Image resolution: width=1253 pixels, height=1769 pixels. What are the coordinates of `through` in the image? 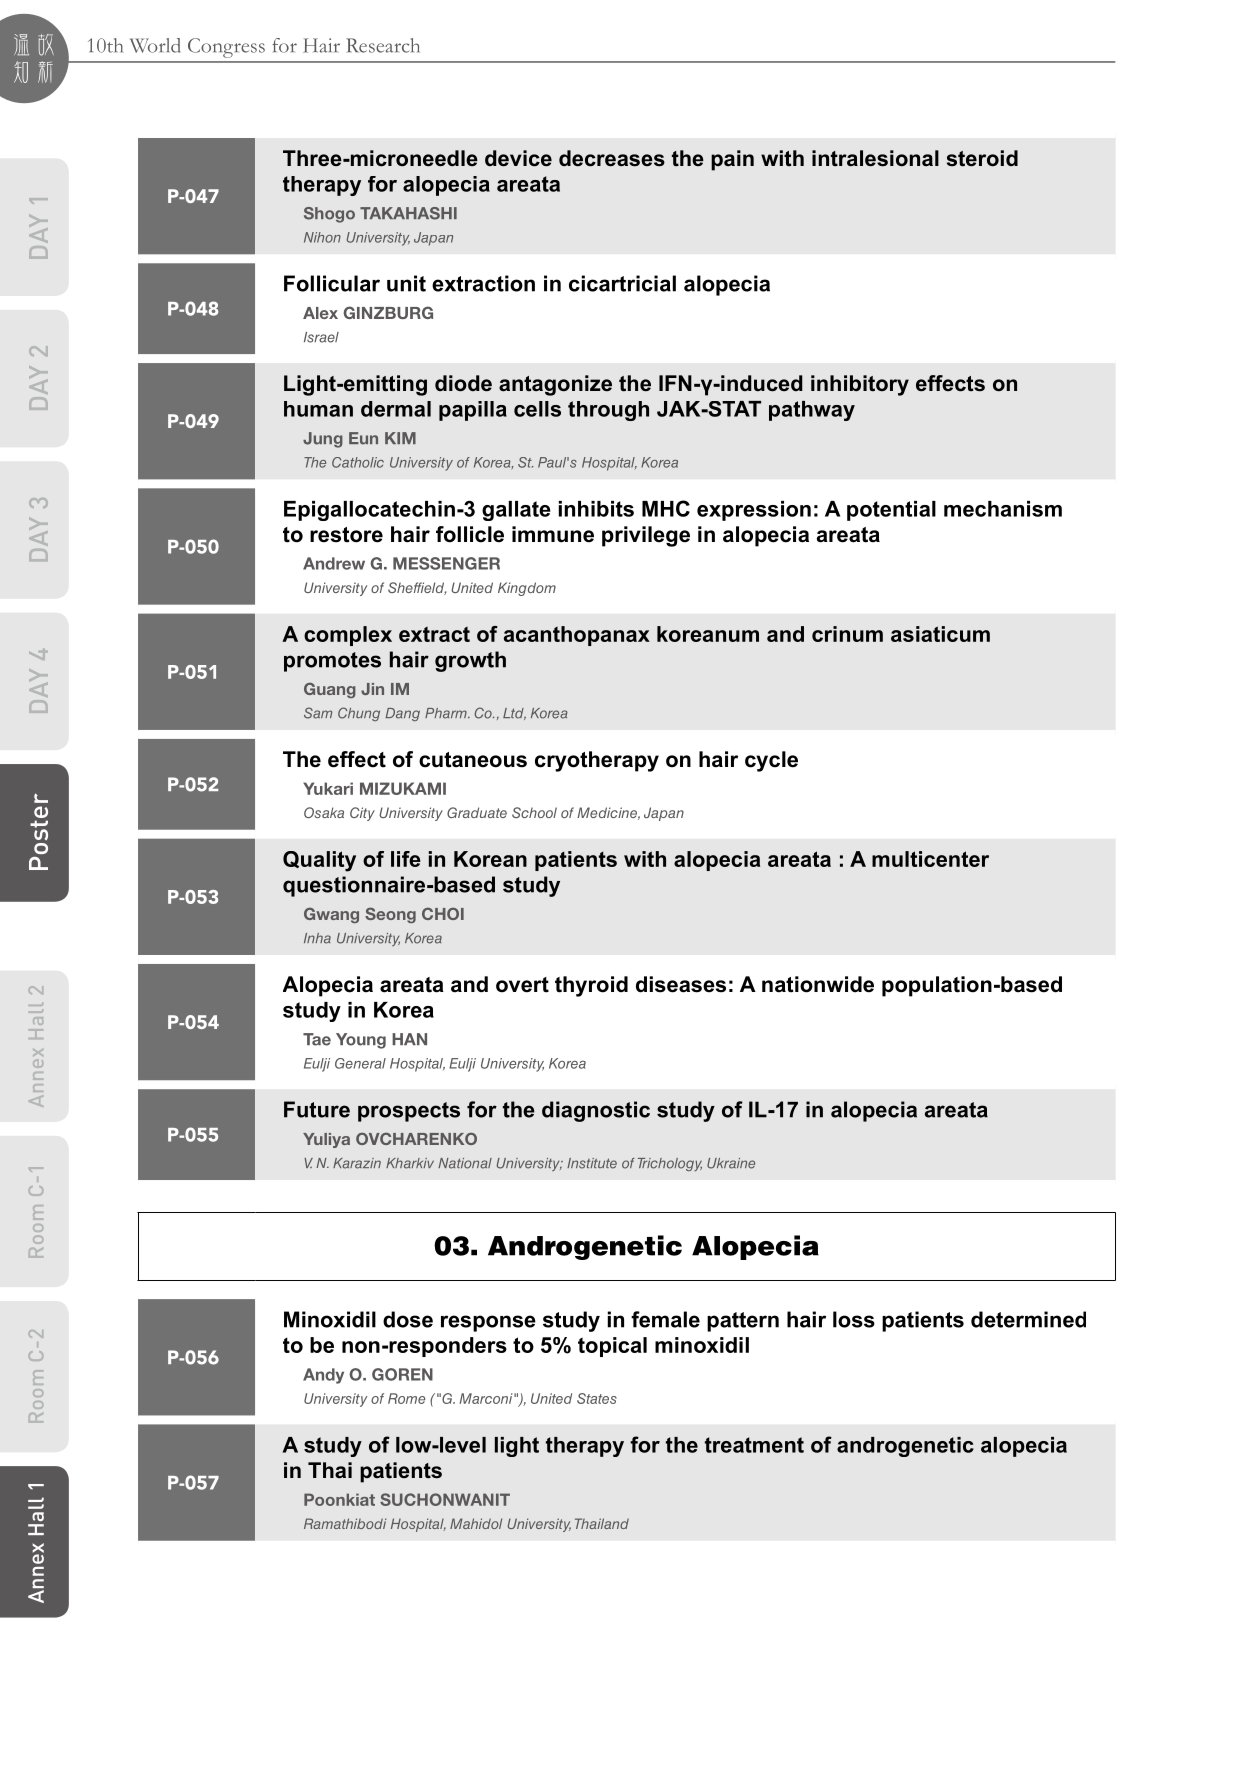 It's located at (608, 411).
